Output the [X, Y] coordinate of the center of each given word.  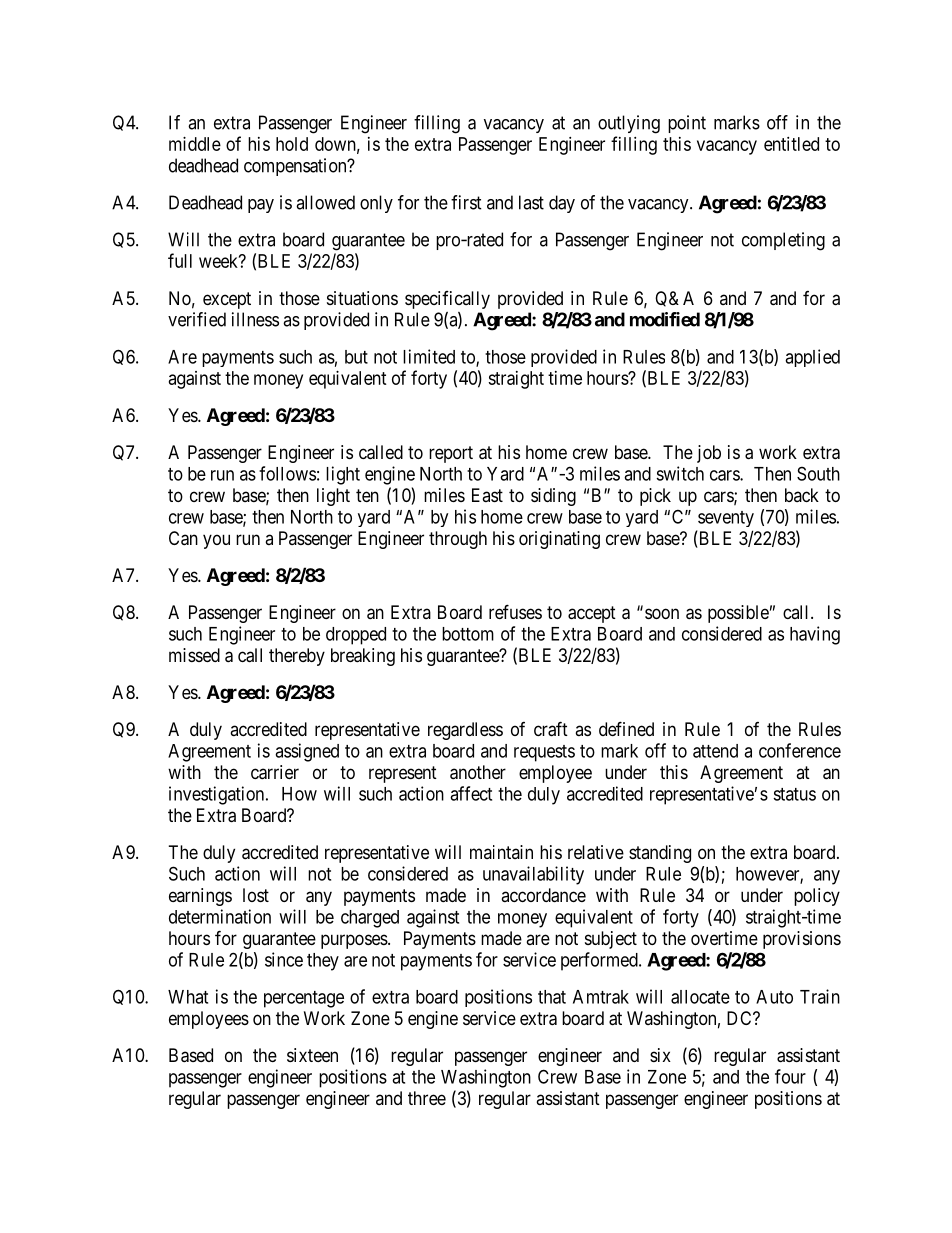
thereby [297, 657]
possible [738, 614]
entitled [791, 144]
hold [292, 144]
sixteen [312, 1055]
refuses [515, 611]
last [531, 202]
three [427, 1098]
